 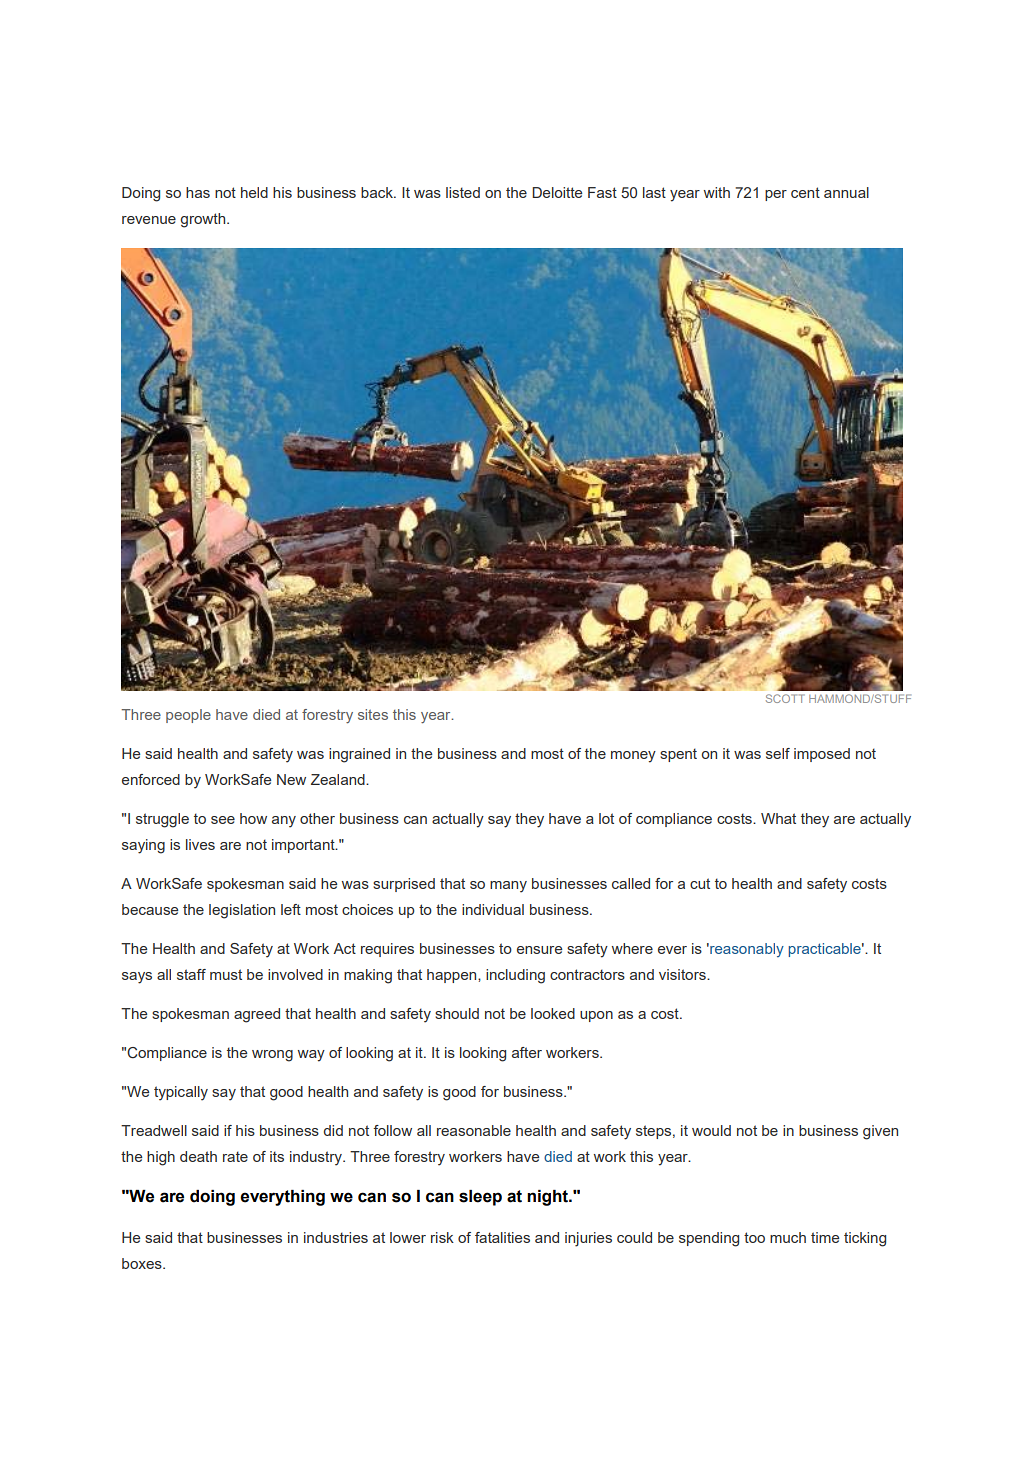 What do you see at coordinates (463, 192) in the screenshot?
I see `listed` at bounding box center [463, 192].
